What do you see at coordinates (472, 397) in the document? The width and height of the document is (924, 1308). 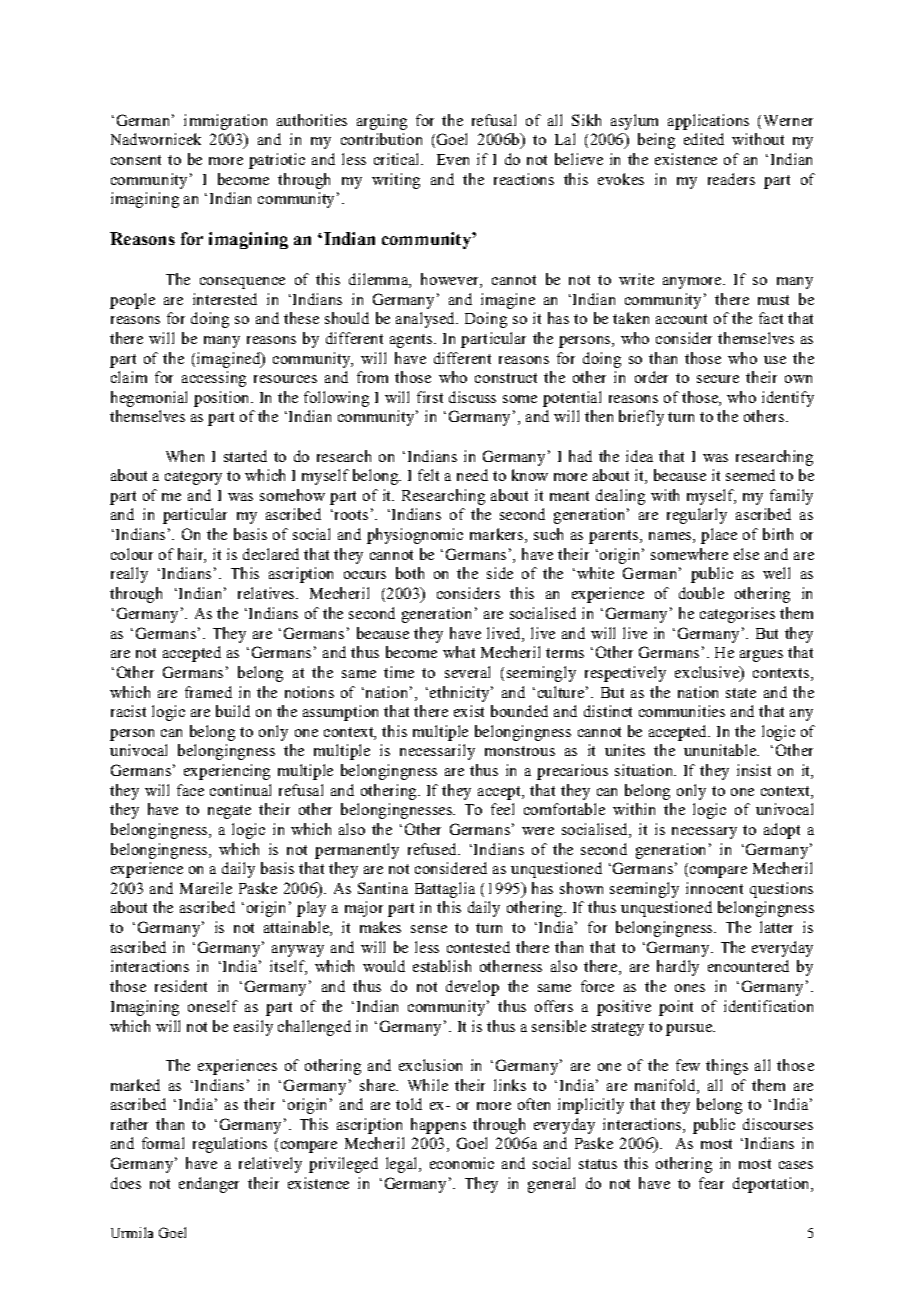 I see `discuss` at bounding box center [472, 397].
